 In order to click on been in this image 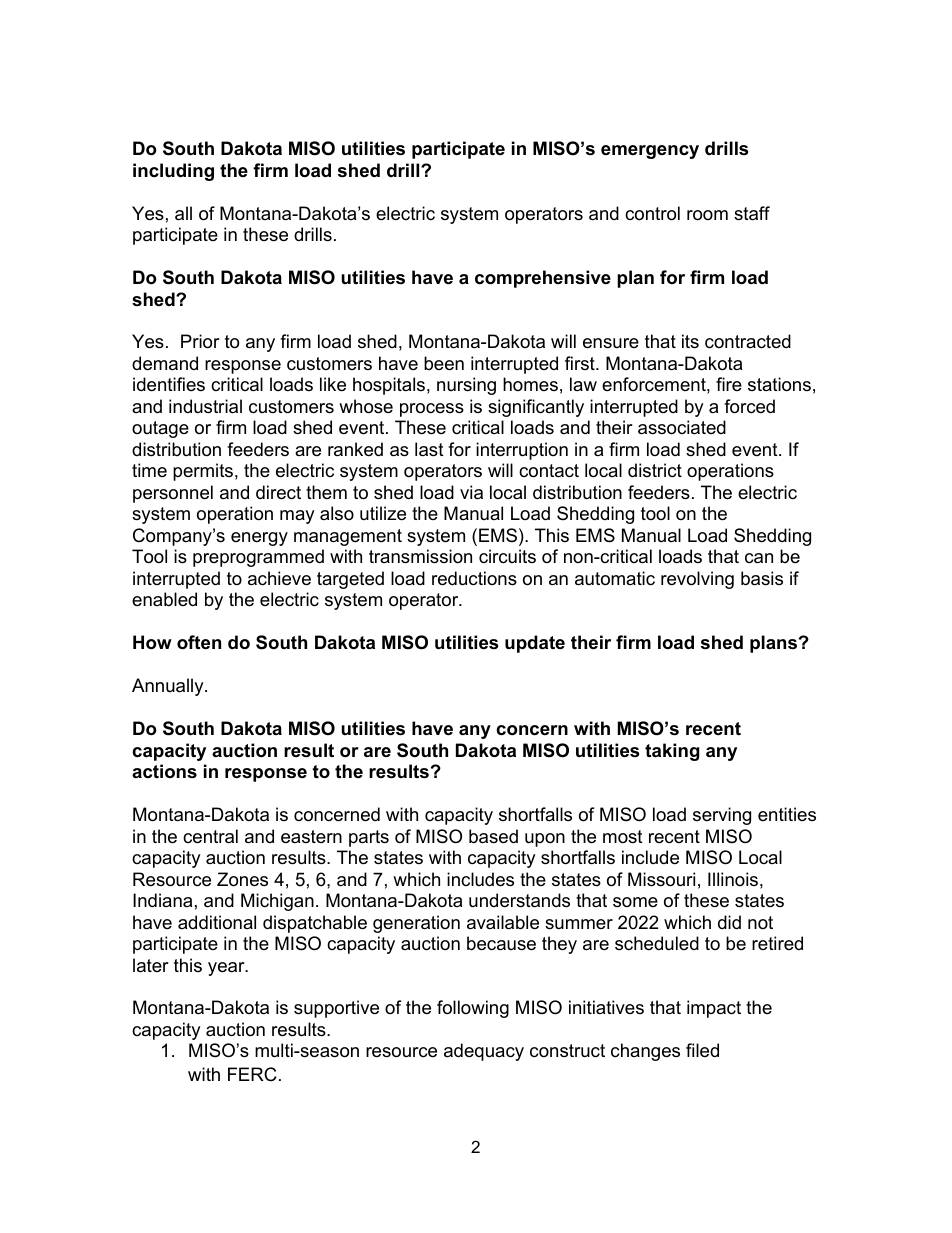, I will do `click(444, 363)`.
